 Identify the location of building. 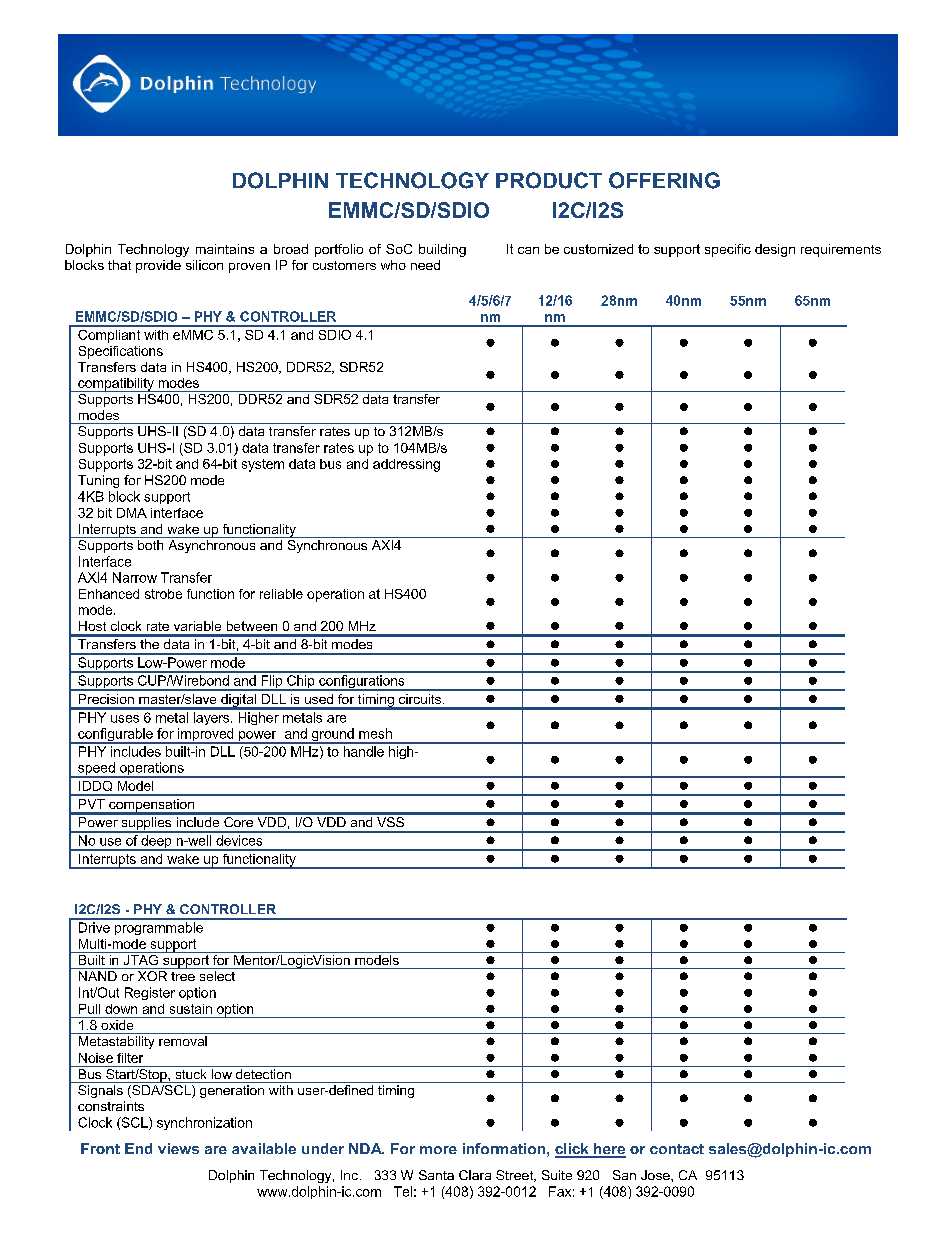
(442, 250).
